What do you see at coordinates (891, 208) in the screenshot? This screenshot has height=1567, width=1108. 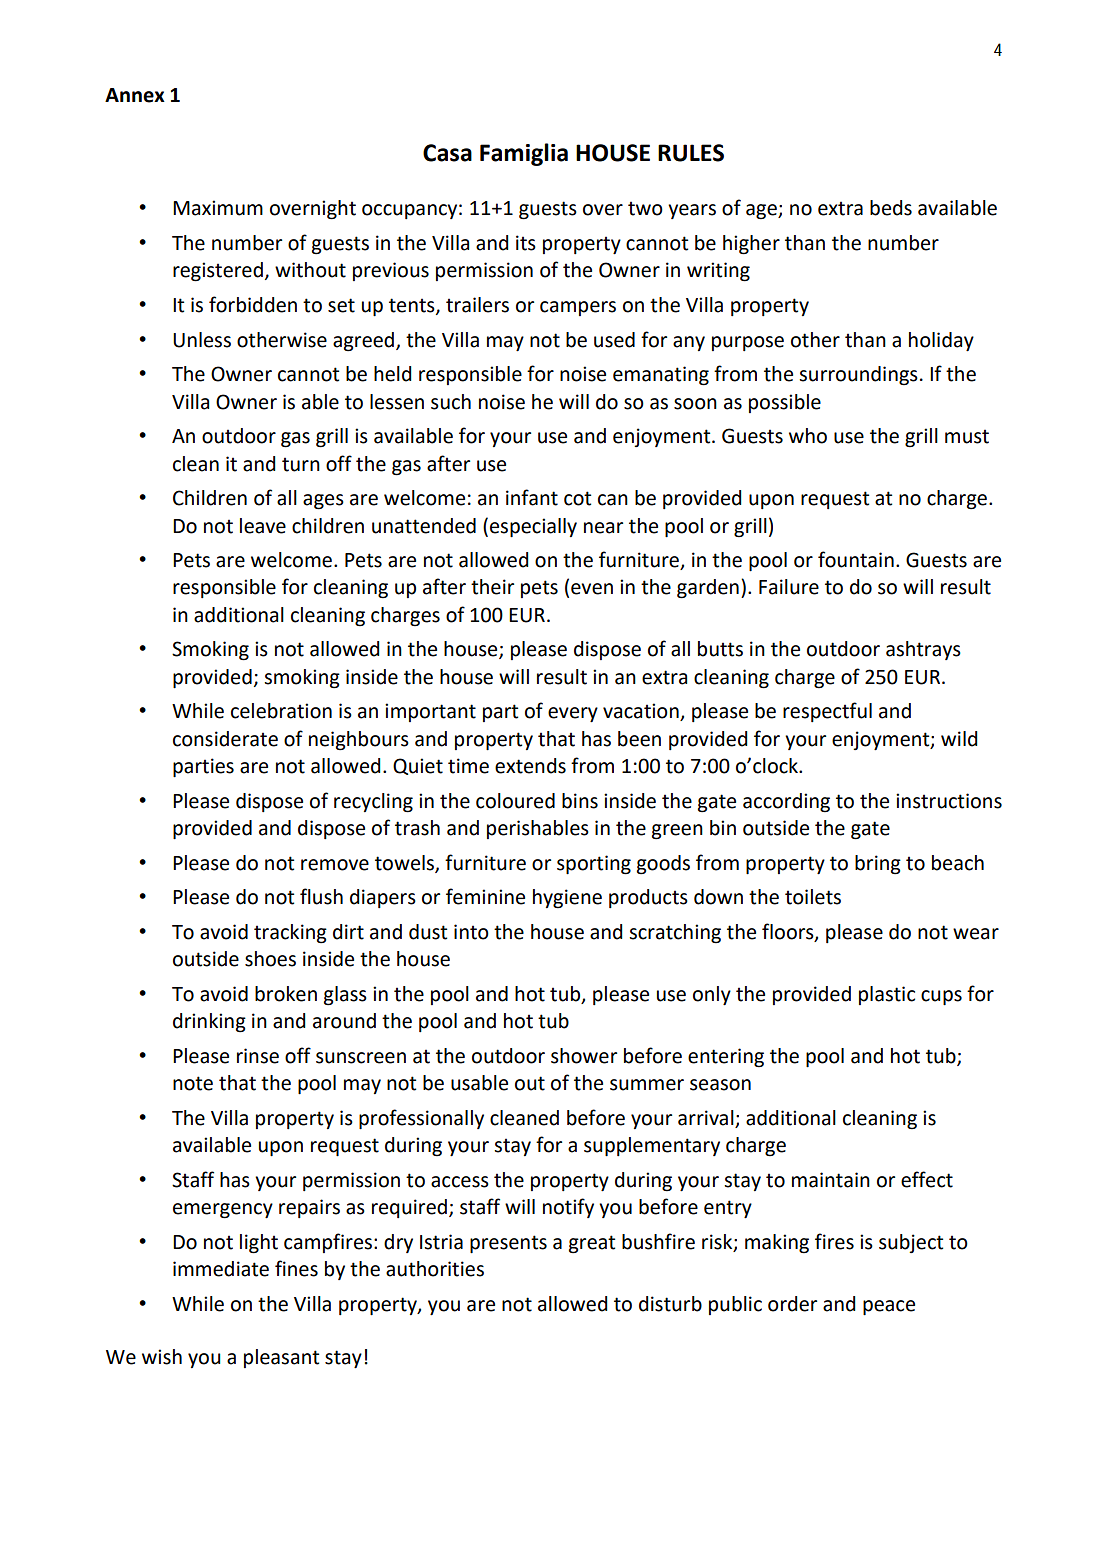 I see `beds` at bounding box center [891, 208].
